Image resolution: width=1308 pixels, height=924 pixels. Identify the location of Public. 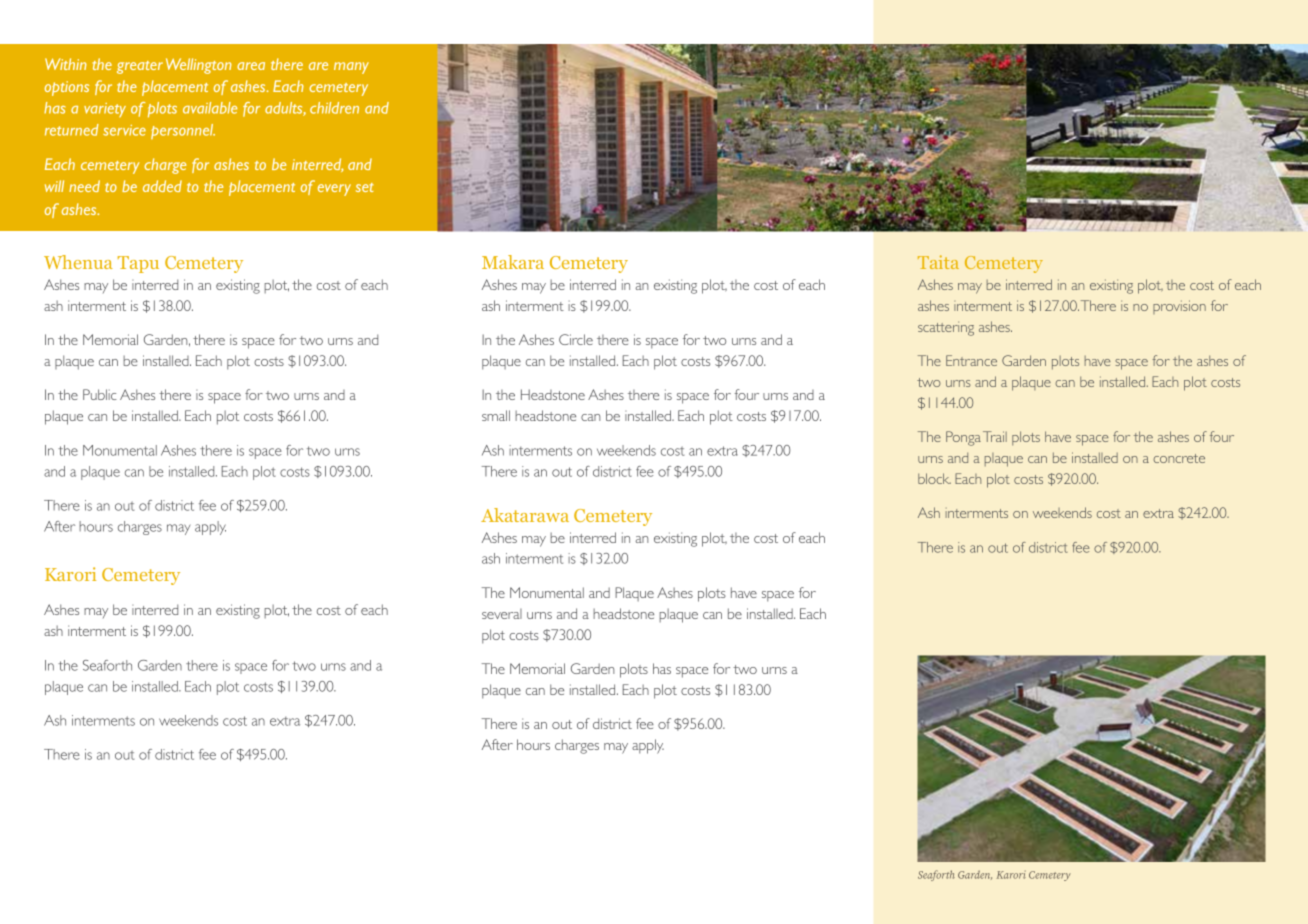
(100, 394).
